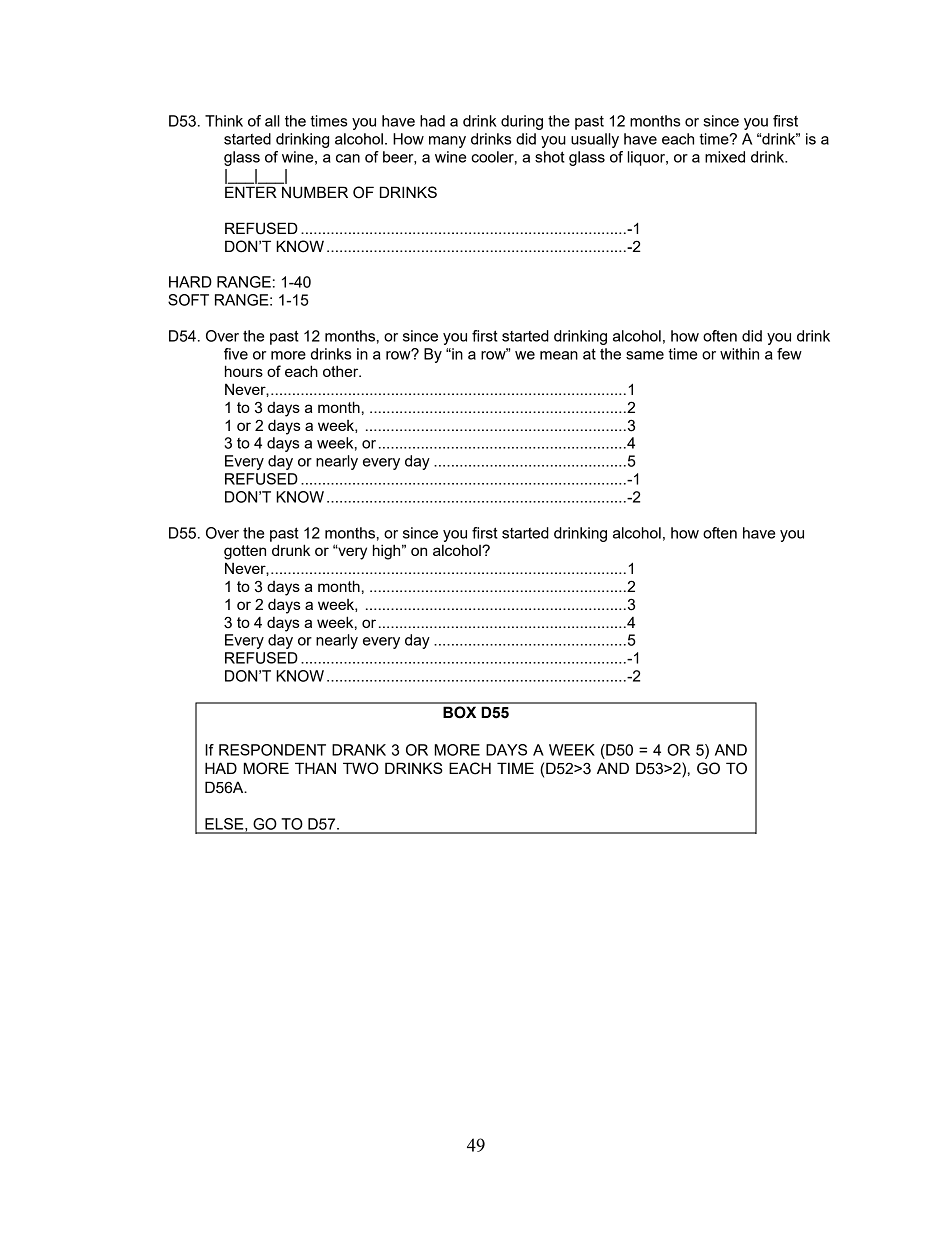  Describe the element at coordinates (447, 142) in the screenshot. I see `many` at that location.
